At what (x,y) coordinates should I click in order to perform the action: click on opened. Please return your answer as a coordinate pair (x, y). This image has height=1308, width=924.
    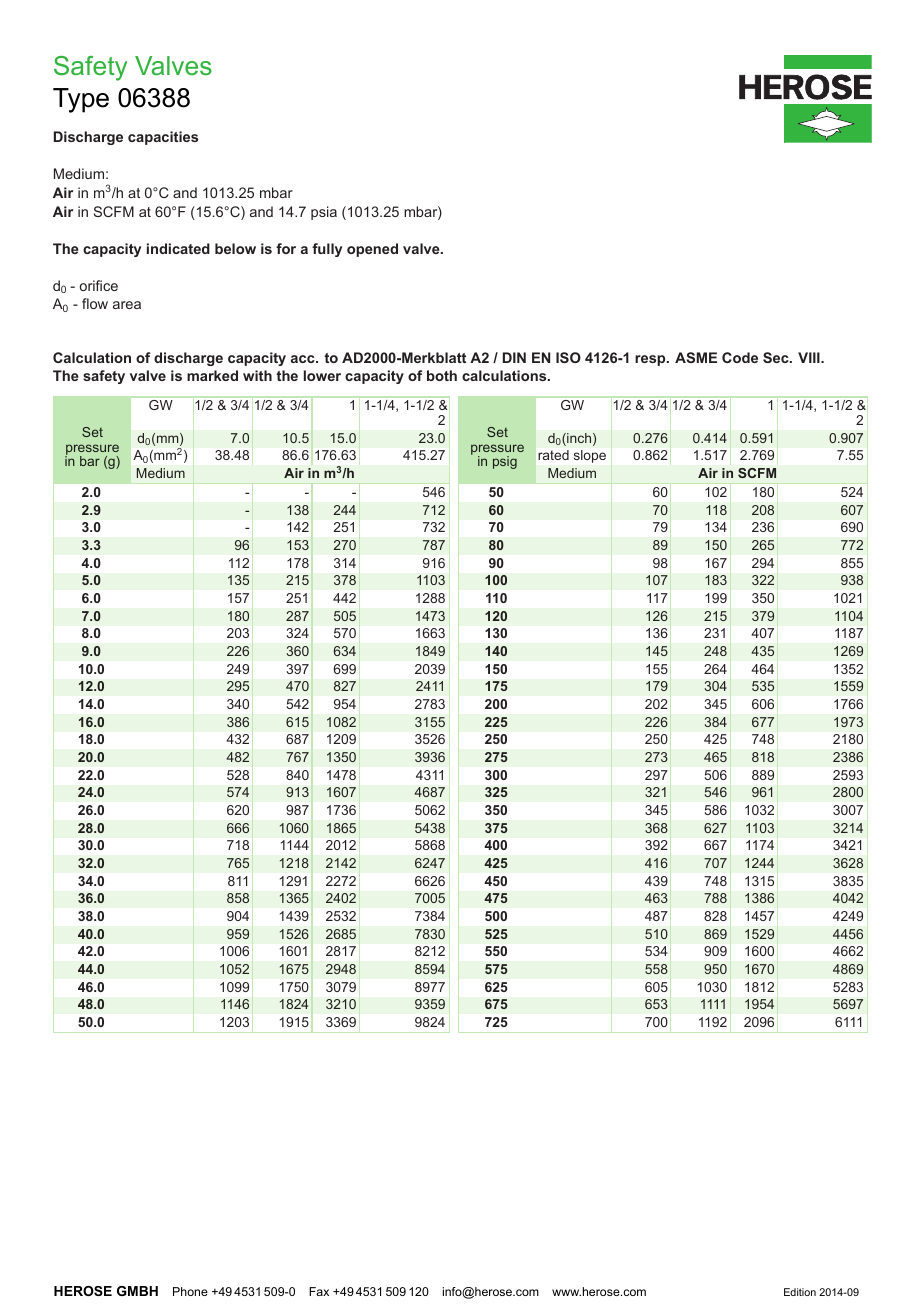
    Looking at the image, I should click on (372, 250).
